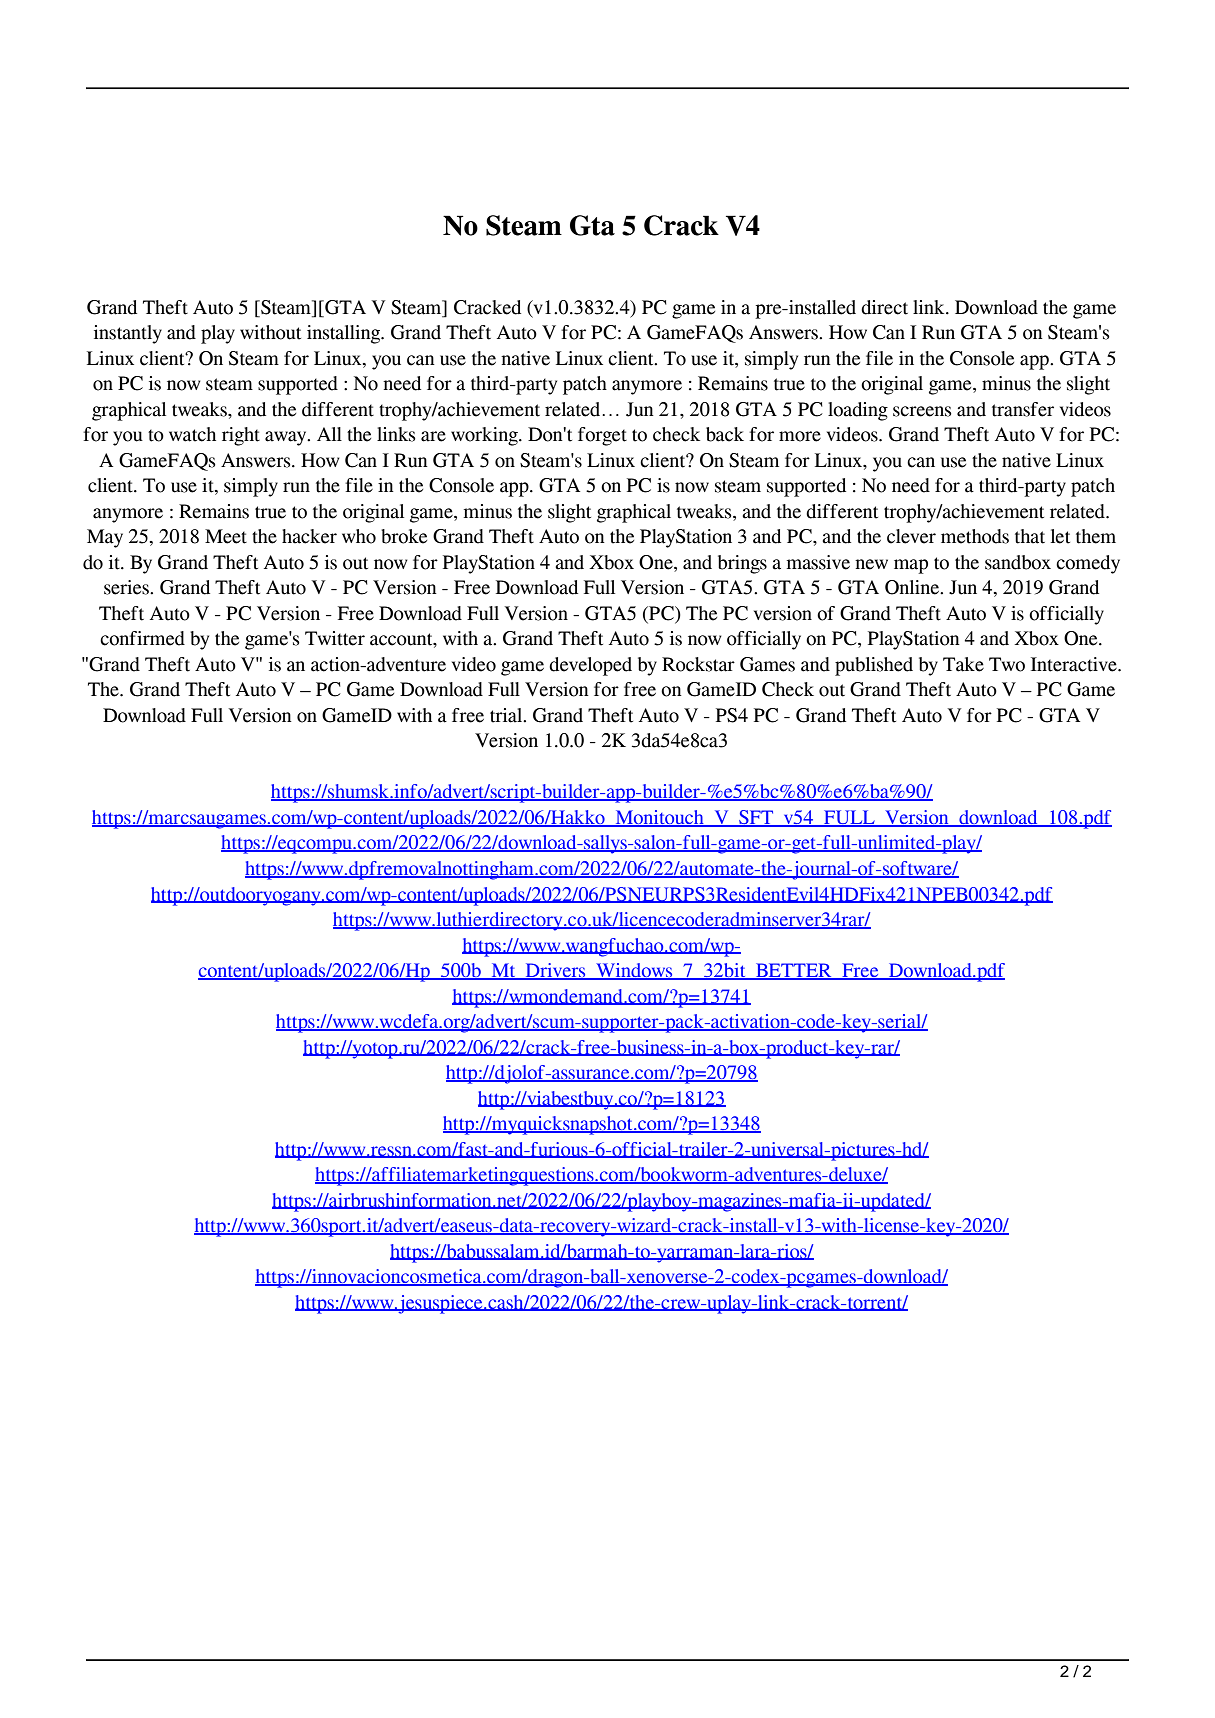 The image size is (1215, 1718). I want to click on screens, so click(922, 411).
